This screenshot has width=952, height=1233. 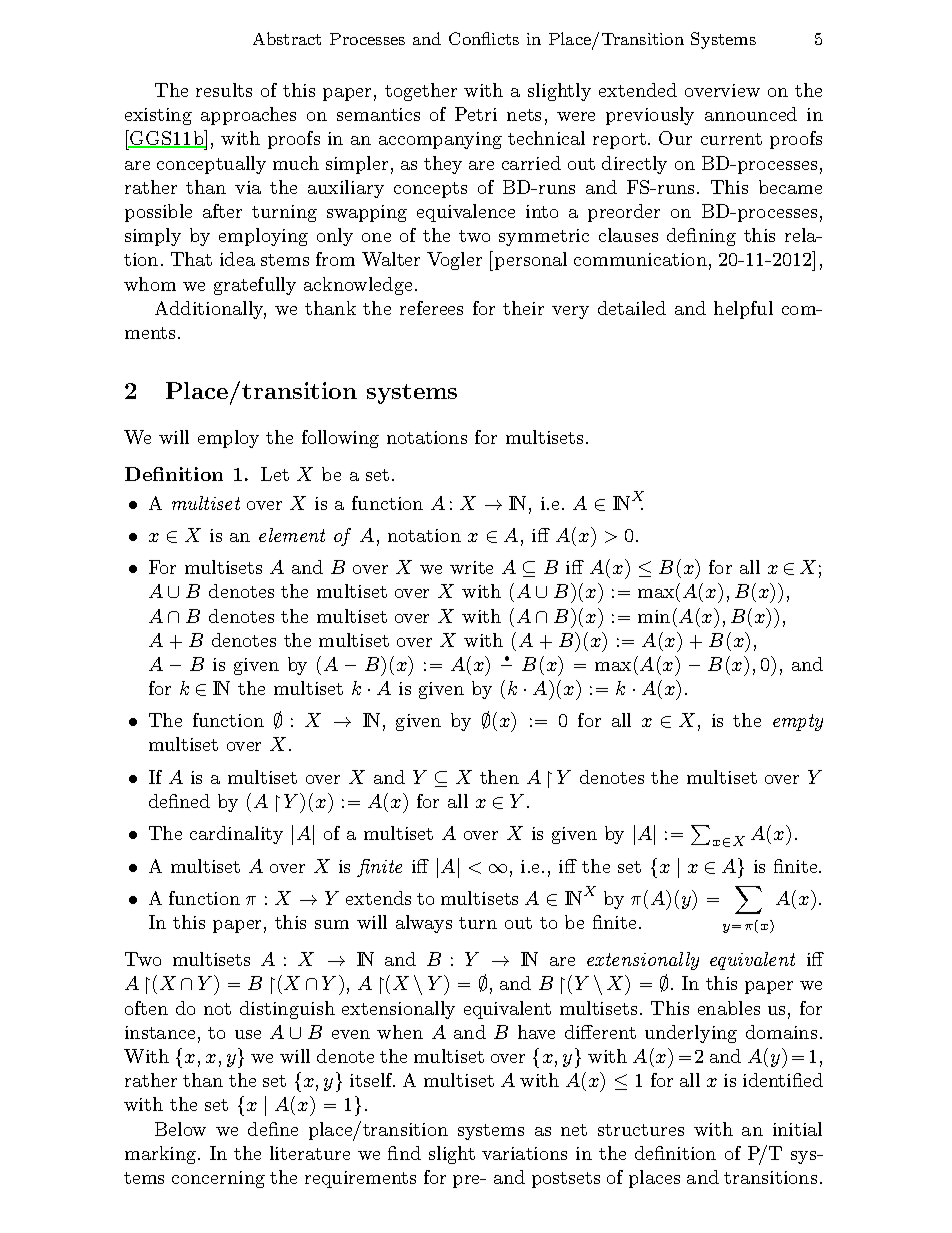 What do you see at coordinates (798, 722) in the screenshot?
I see `empty` at bounding box center [798, 722].
